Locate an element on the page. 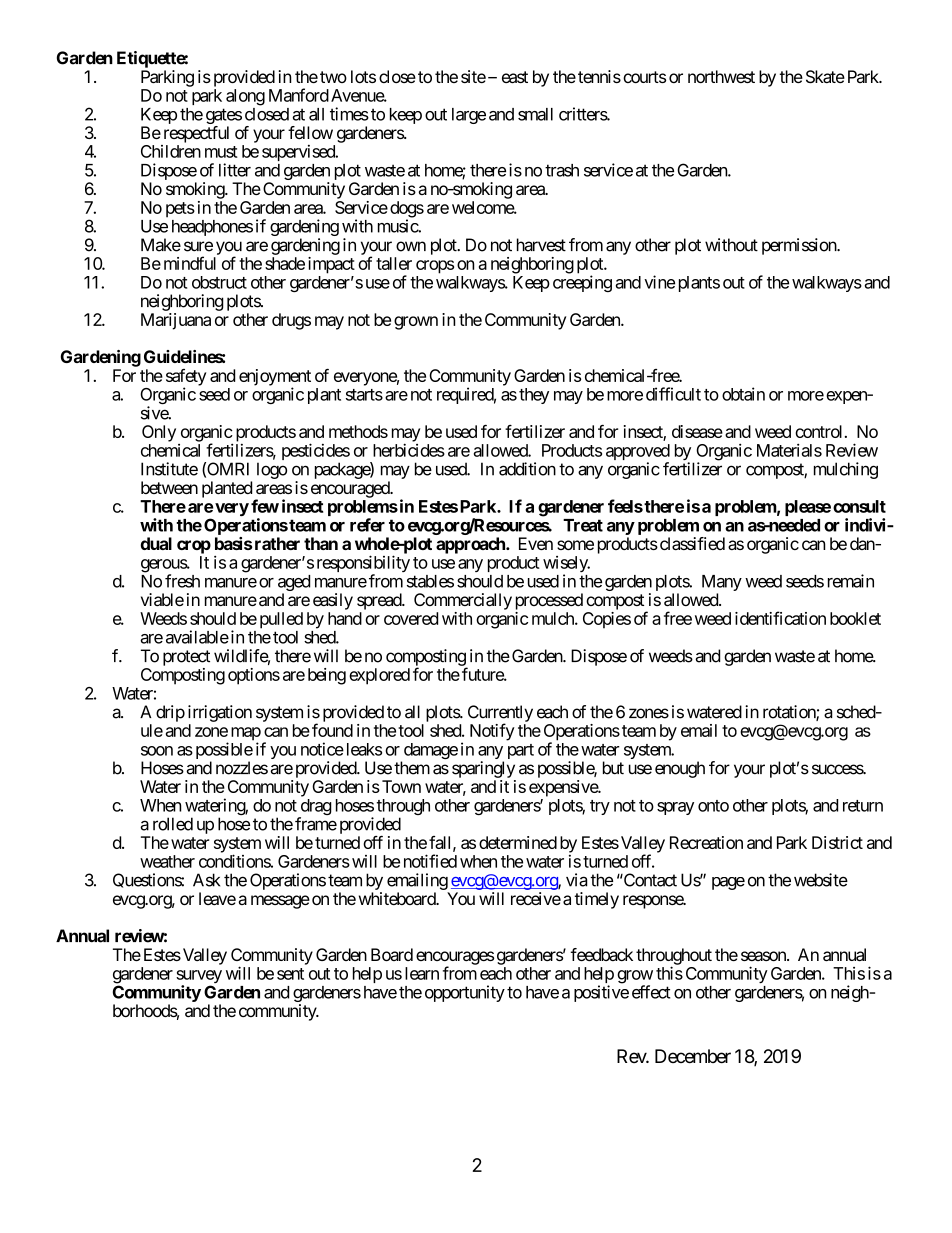  Many is located at coordinates (722, 584).
